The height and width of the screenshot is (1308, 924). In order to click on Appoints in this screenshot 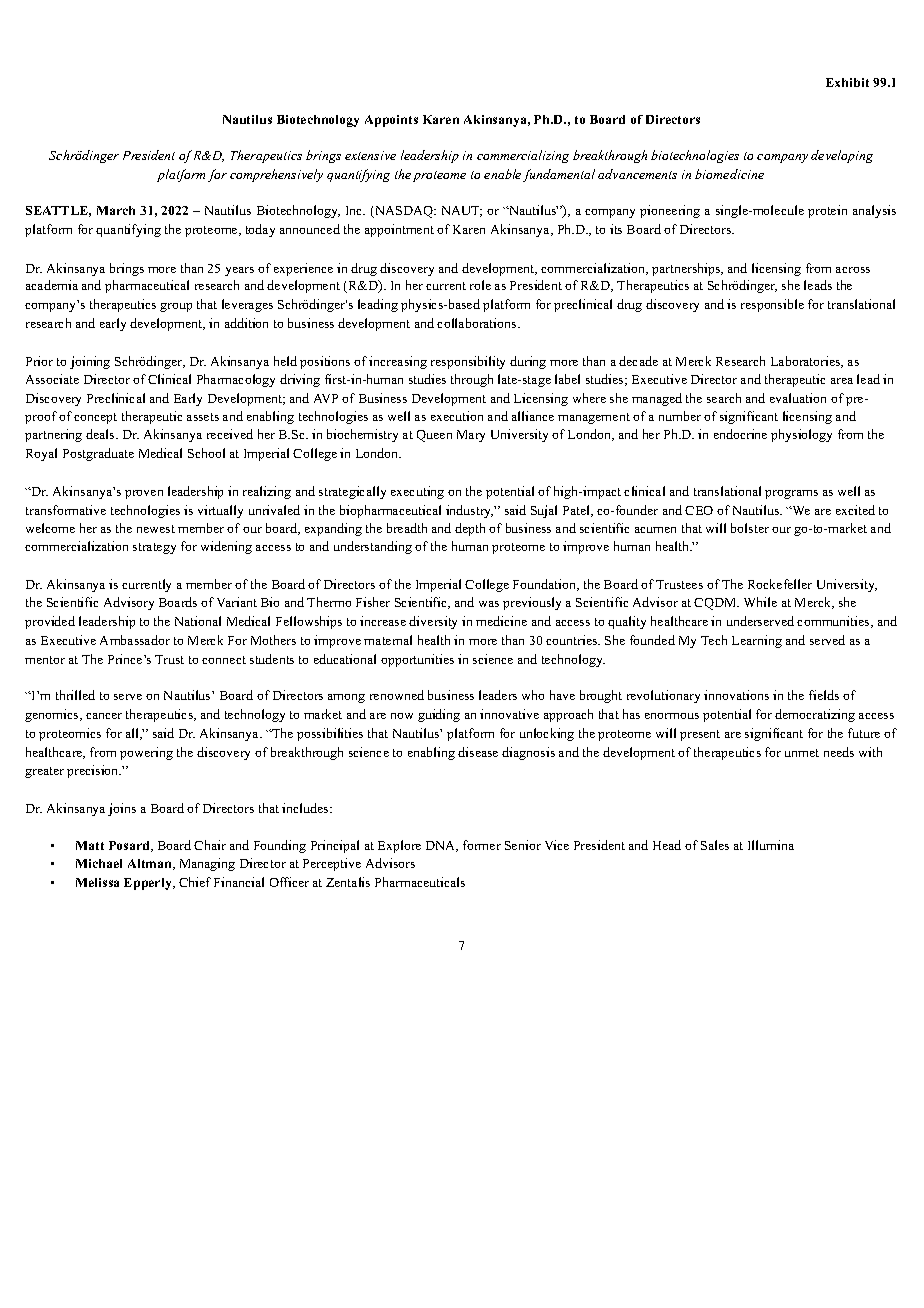, I will do `click(391, 121)`.
